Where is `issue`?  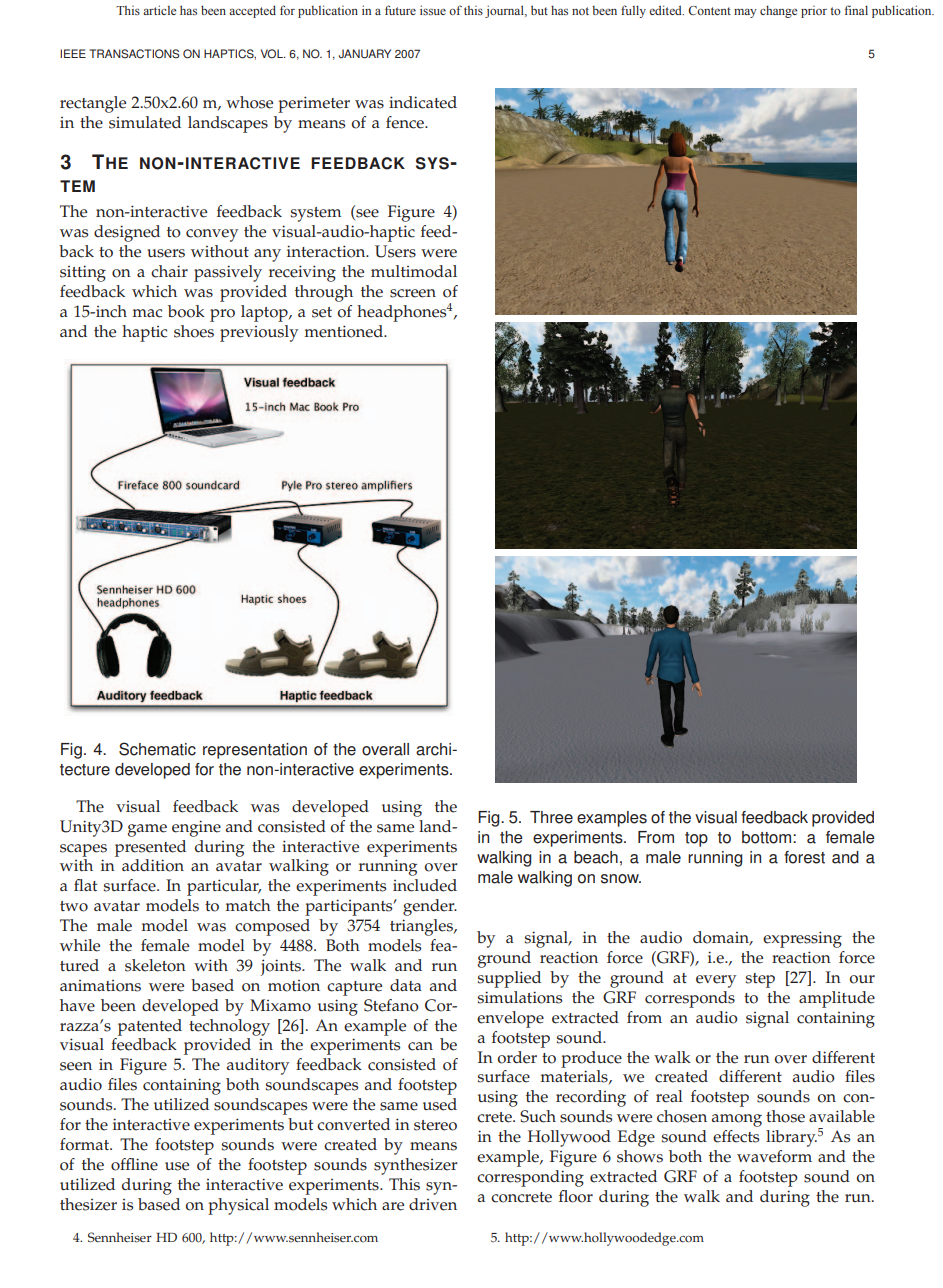
issue is located at coordinates (433, 10).
